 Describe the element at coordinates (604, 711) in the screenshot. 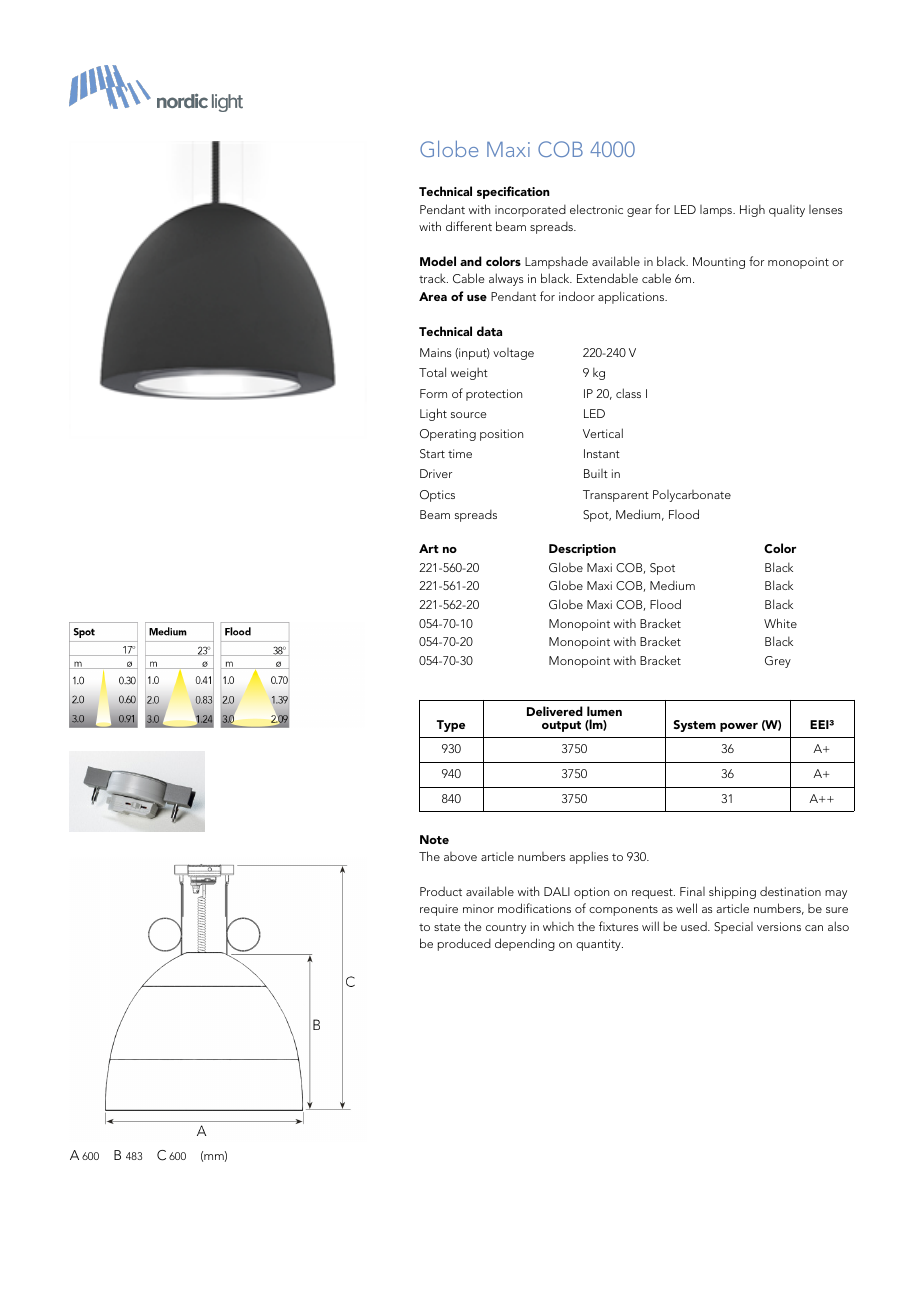

I see `lumen` at that location.
